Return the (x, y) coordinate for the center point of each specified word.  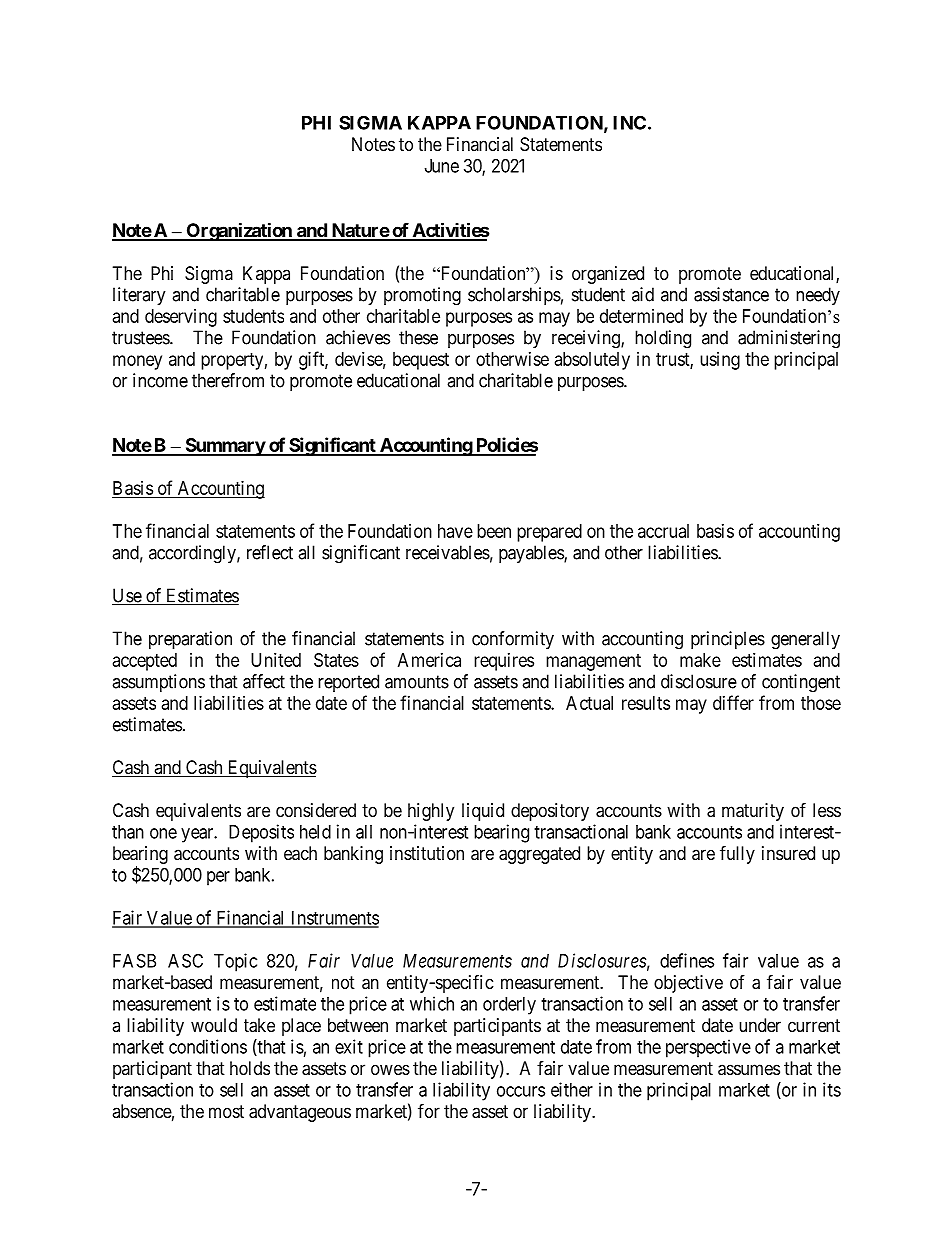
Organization (239, 231)
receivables (448, 552)
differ (733, 702)
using (720, 361)
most (226, 1111)
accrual (663, 531)
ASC (185, 960)
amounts (417, 682)
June (442, 166)
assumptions (158, 683)
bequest (421, 361)
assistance (731, 294)
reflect (270, 552)
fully (737, 854)
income (160, 380)
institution (427, 853)
